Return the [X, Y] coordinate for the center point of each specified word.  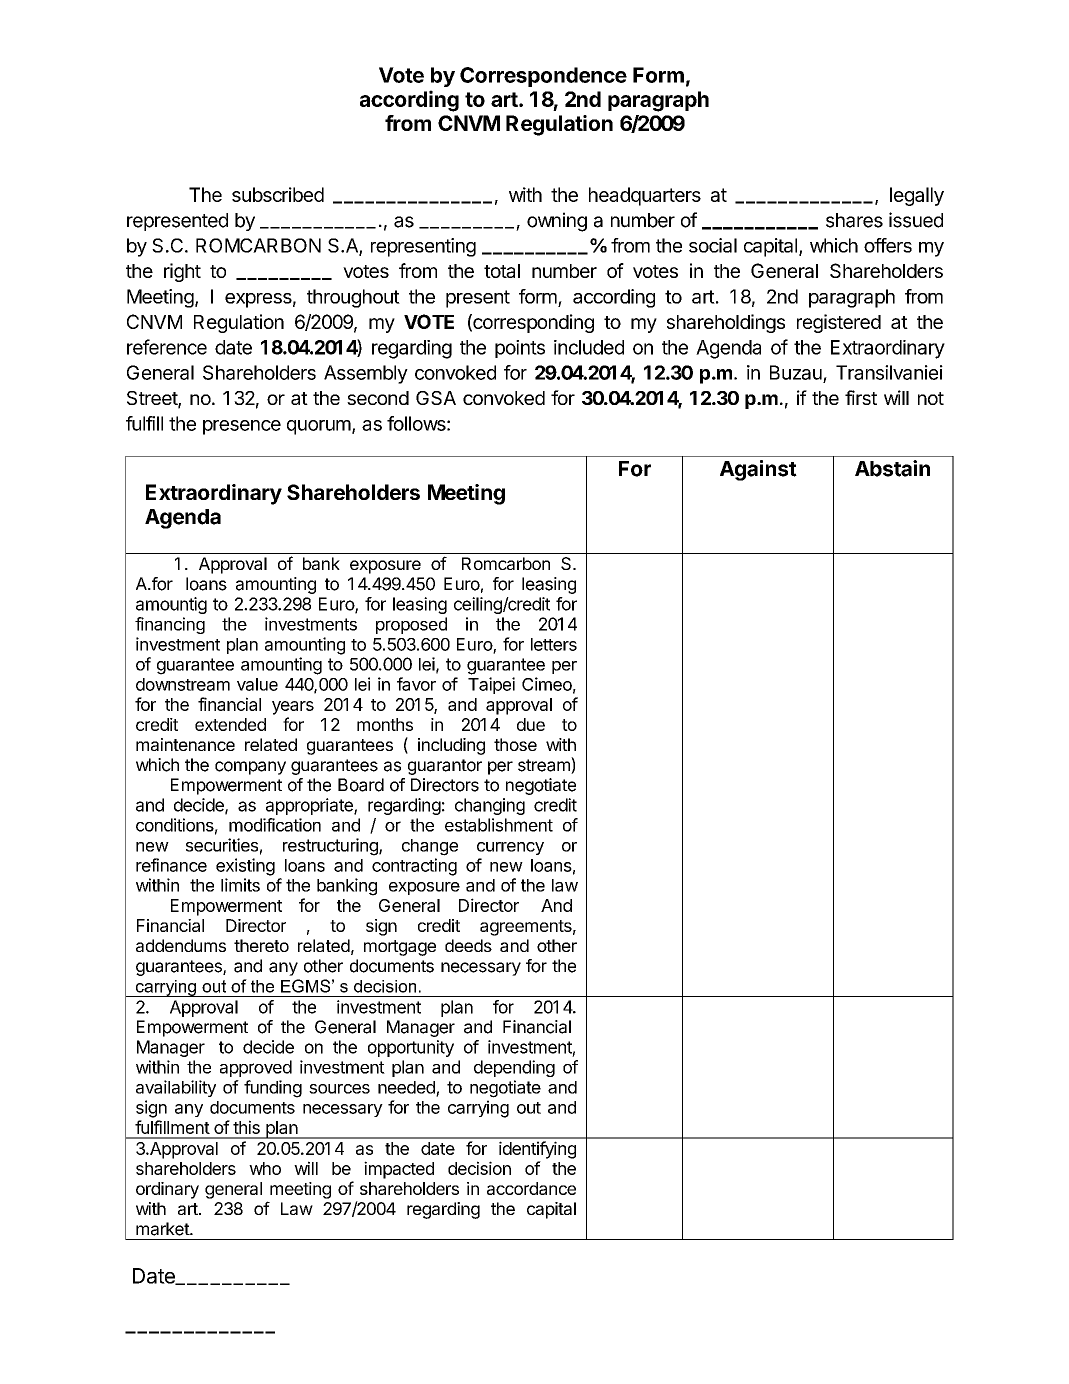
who [265, 1168]
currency [510, 848]
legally [917, 196]
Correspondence [543, 77]
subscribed [278, 194]
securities [222, 845]
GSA [436, 398]
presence [242, 427]
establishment [499, 825]
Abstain [892, 468]
